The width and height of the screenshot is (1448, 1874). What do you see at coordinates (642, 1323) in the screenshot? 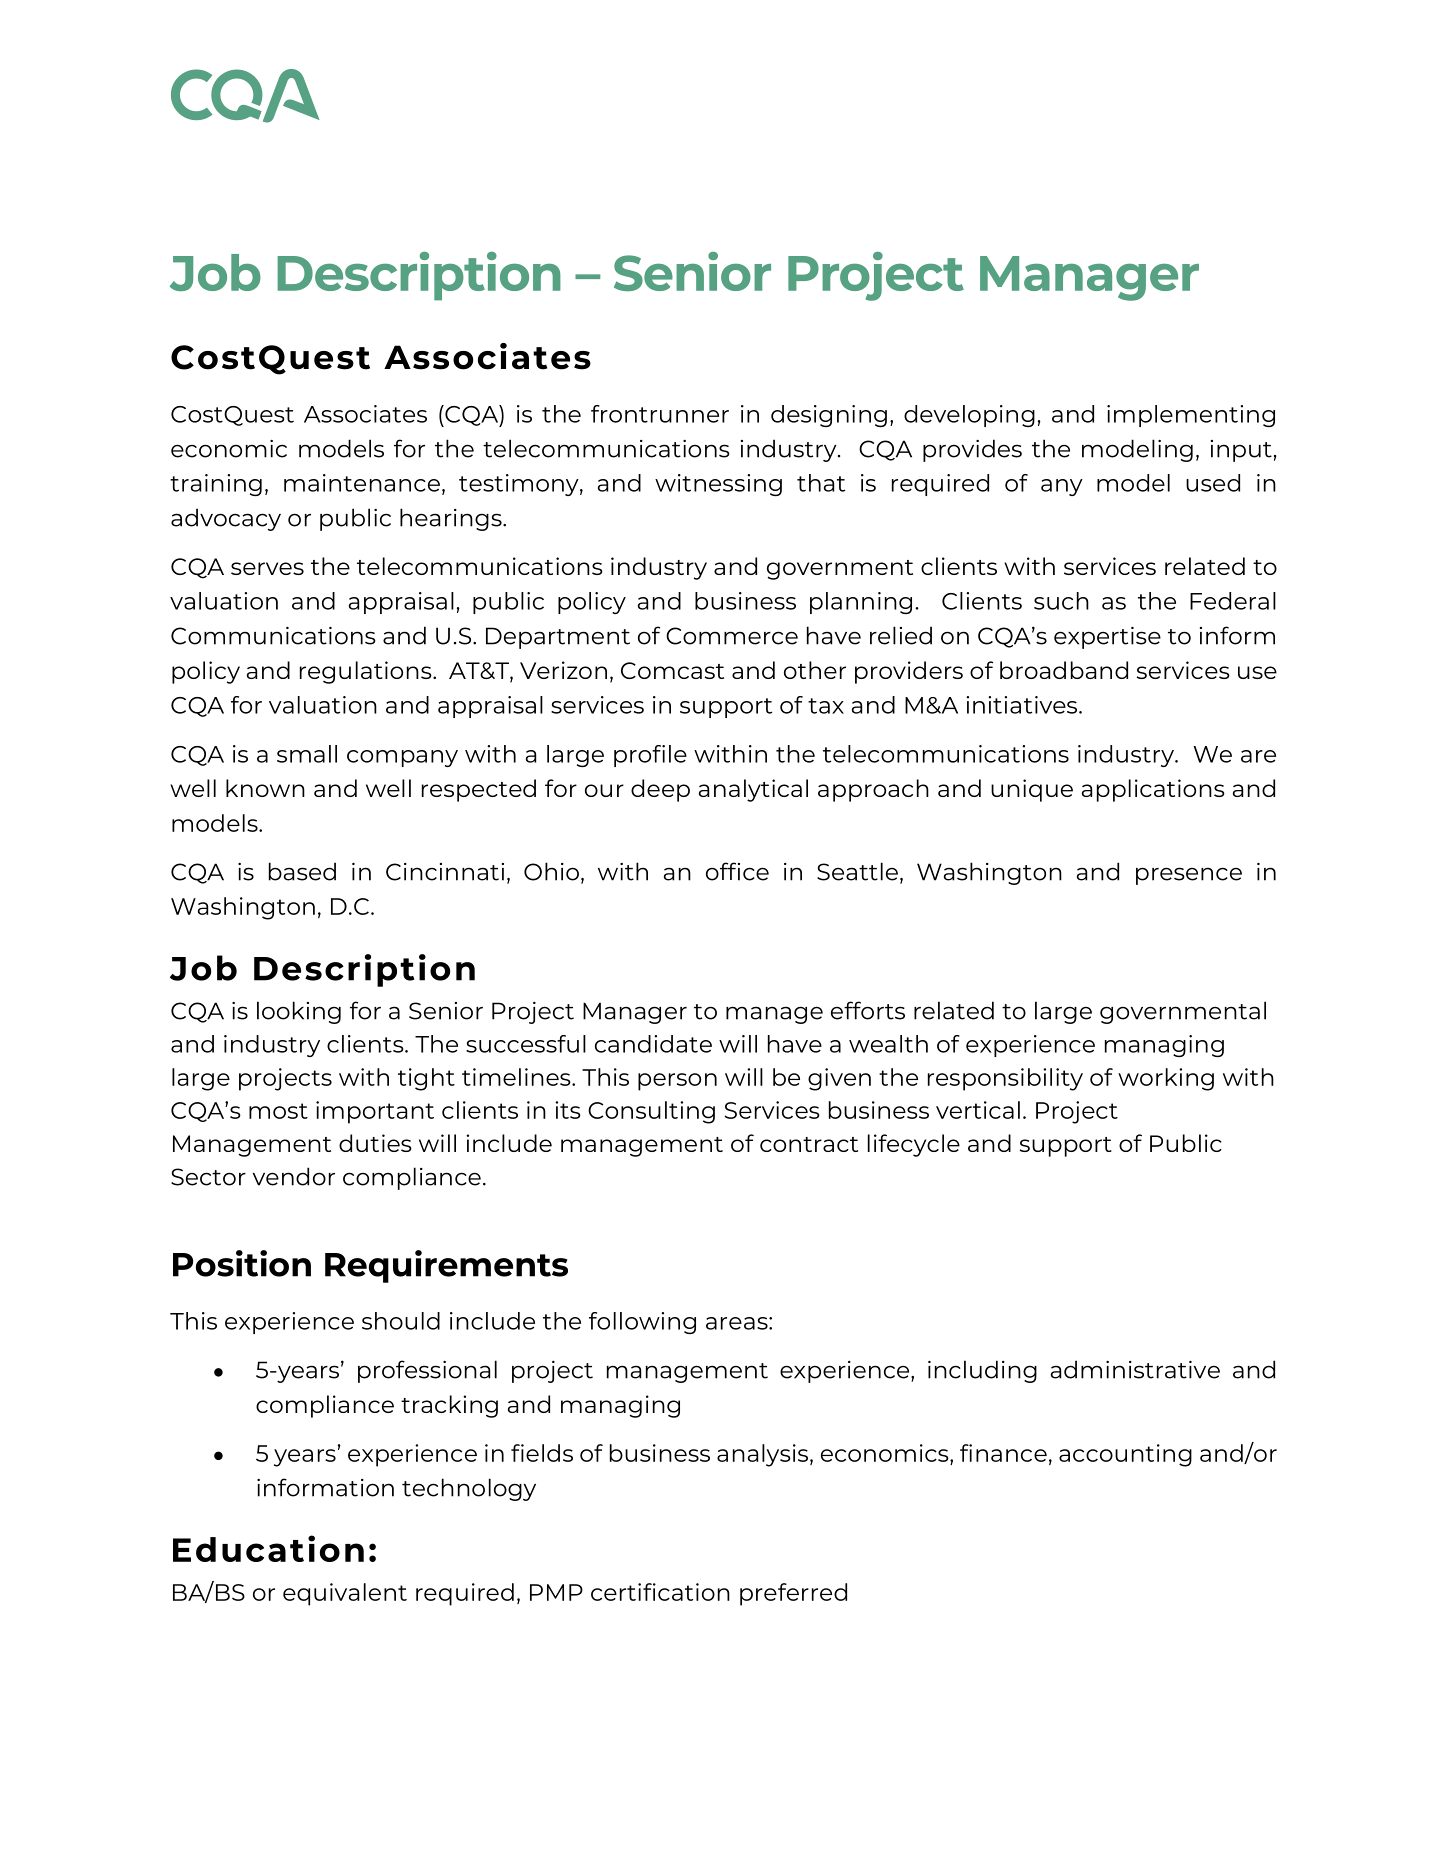
I see `following` at bounding box center [642, 1323].
